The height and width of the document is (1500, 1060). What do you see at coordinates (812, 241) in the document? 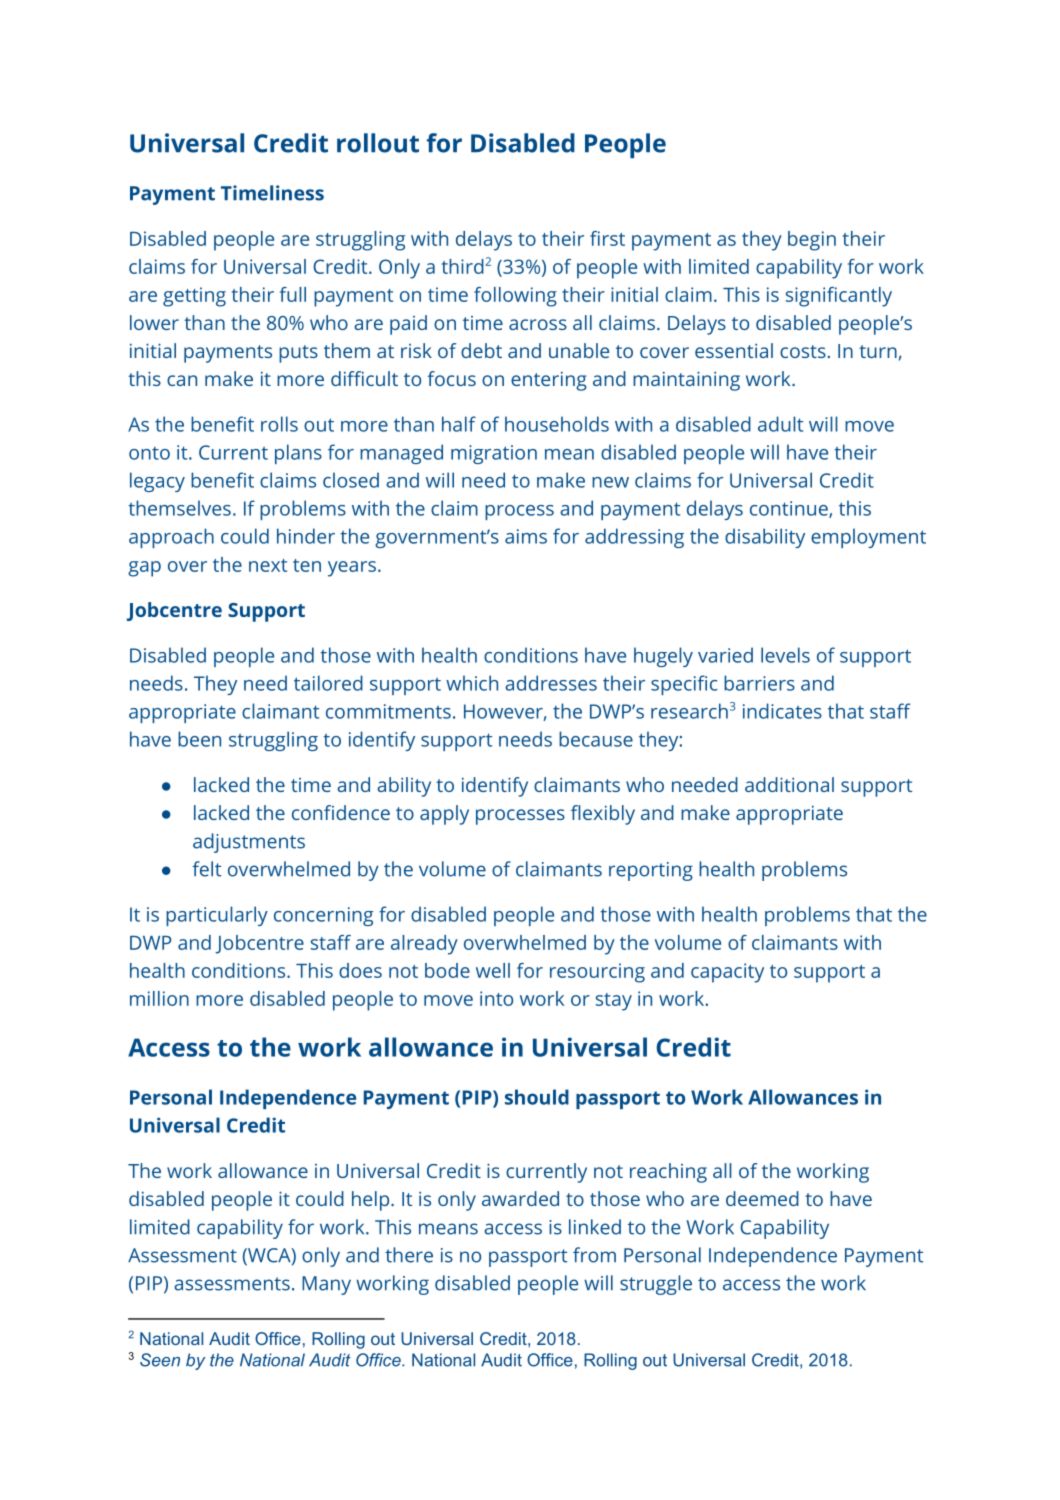
I see `begin` at bounding box center [812, 241].
